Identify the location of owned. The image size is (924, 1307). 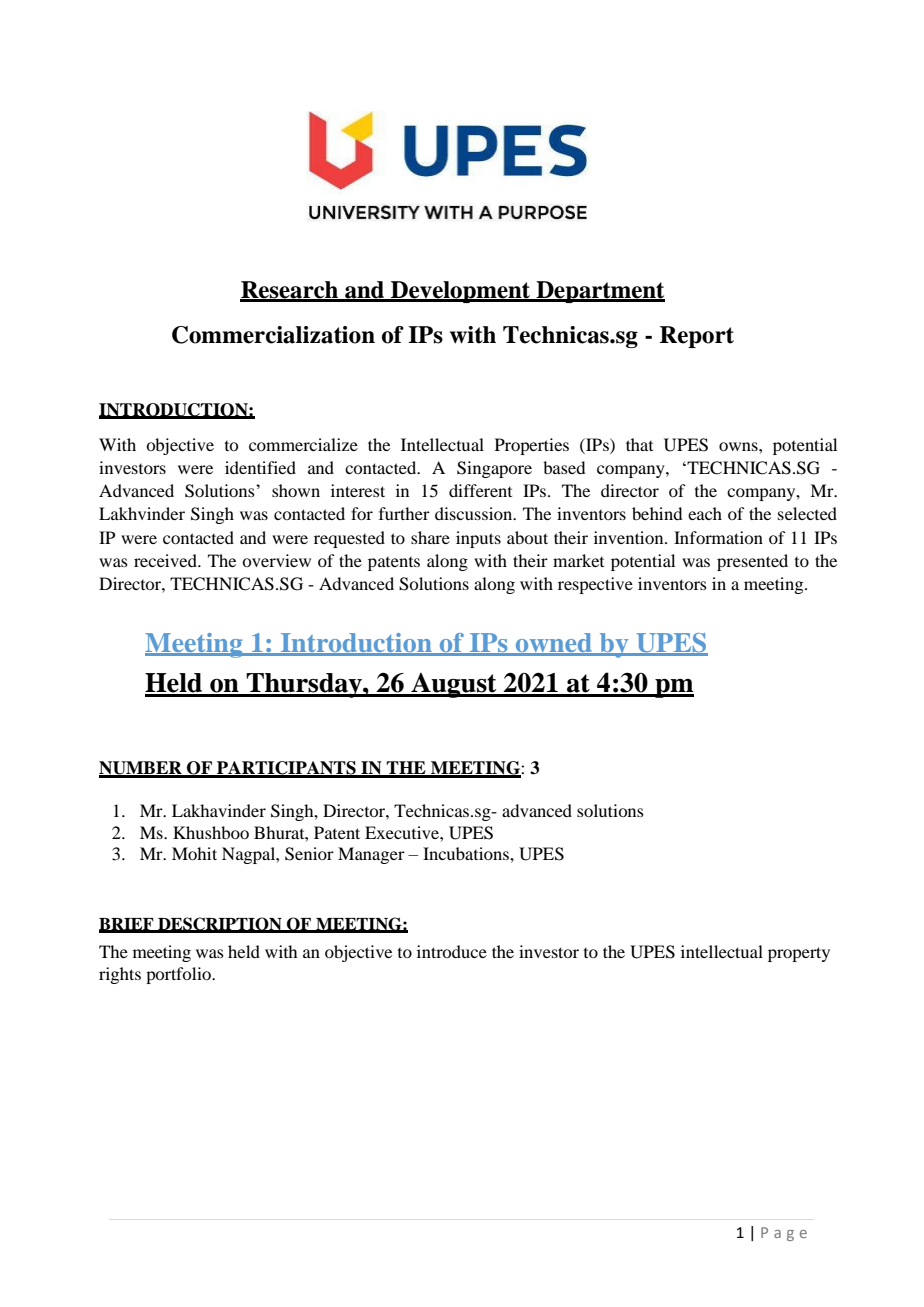
(553, 644).
